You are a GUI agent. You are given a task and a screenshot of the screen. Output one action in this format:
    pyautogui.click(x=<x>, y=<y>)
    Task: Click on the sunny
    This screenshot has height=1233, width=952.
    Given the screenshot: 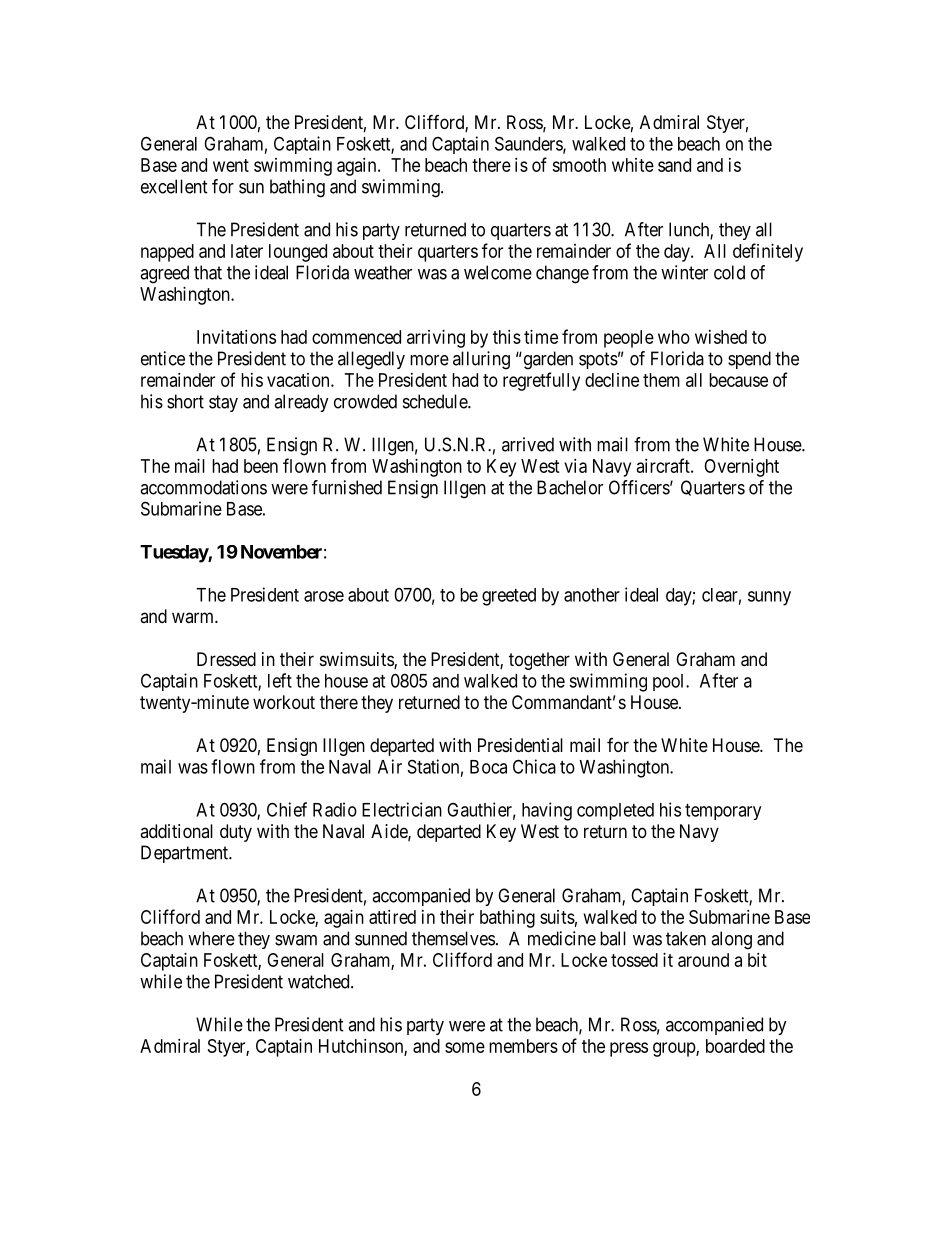 What is the action you would take?
    pyautogui.click(x=769, y=598)
